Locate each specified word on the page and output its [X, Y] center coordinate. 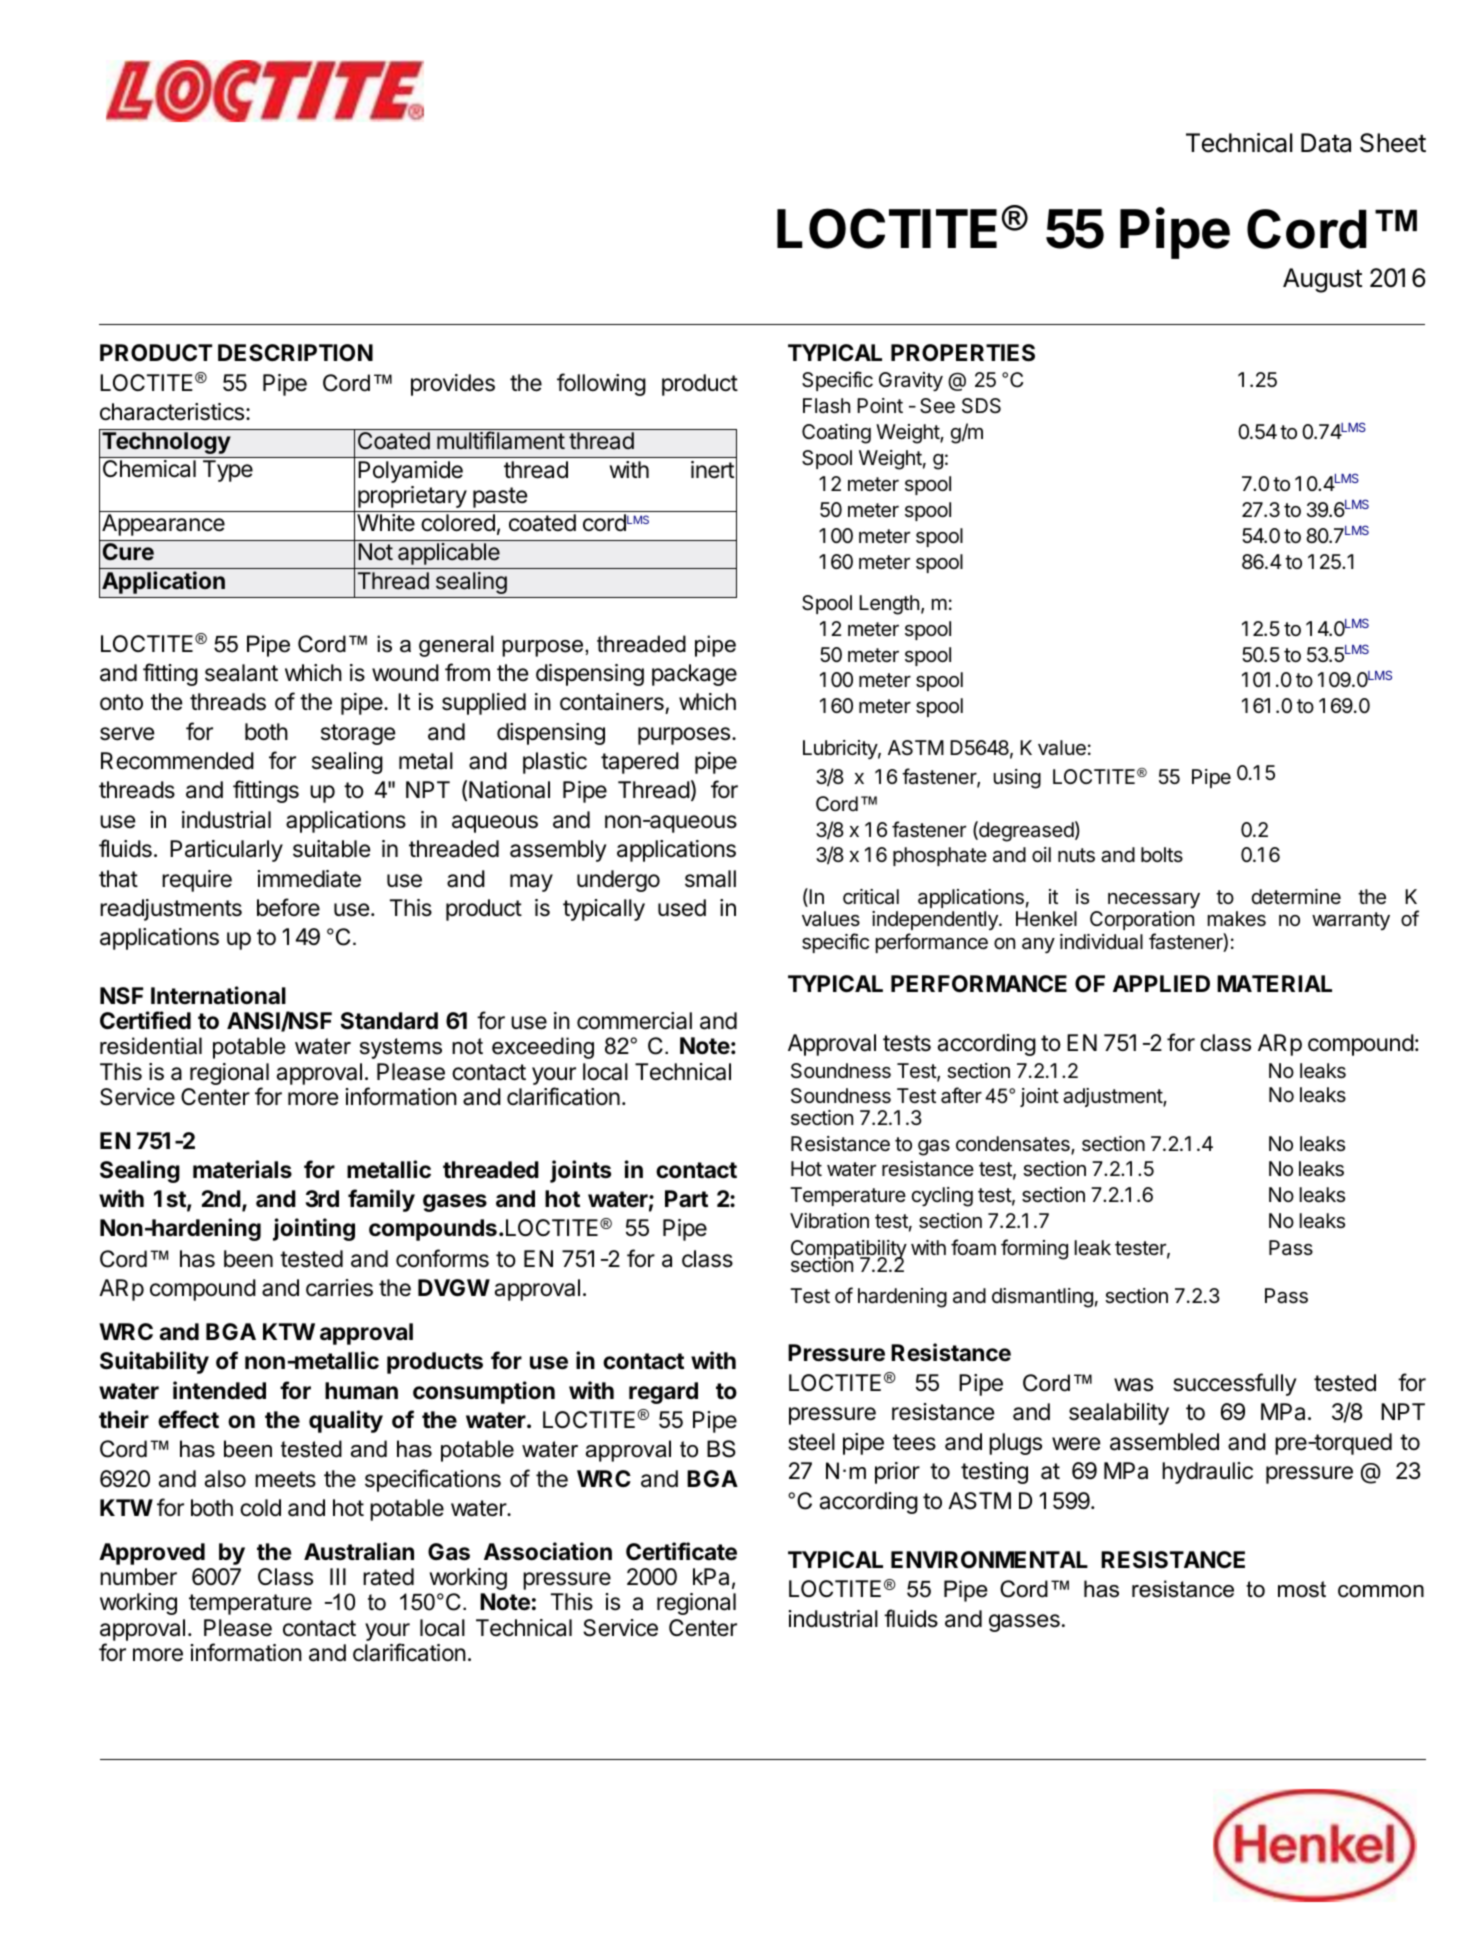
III [338, 1576]
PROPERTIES [963, 353]
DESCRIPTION [295, 353]
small [710, 879]
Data [1326, 143]
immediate [309, 879]
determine [1296, 897]
